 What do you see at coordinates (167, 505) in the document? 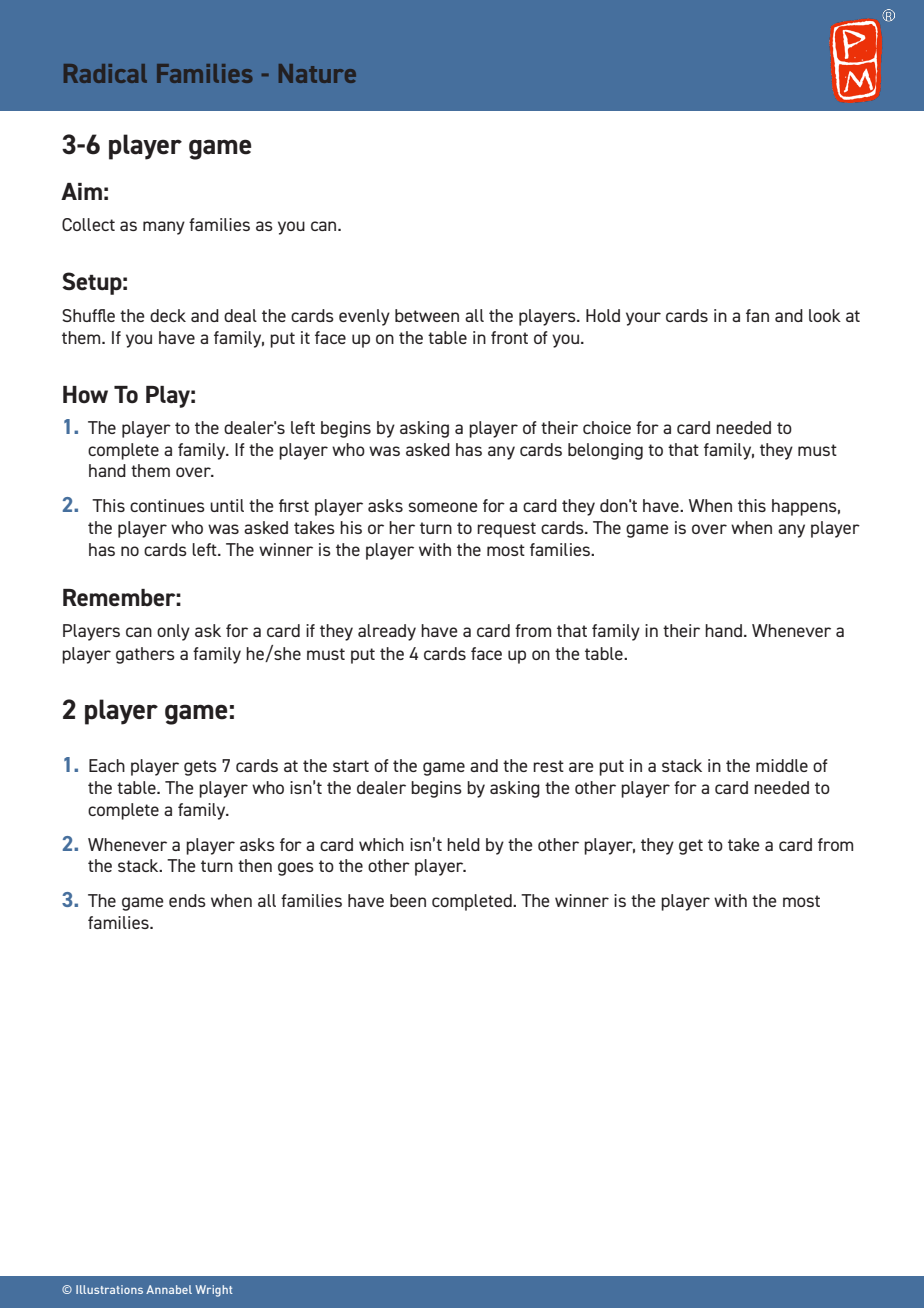
I see `continues` at bounding box center [167, 505].
